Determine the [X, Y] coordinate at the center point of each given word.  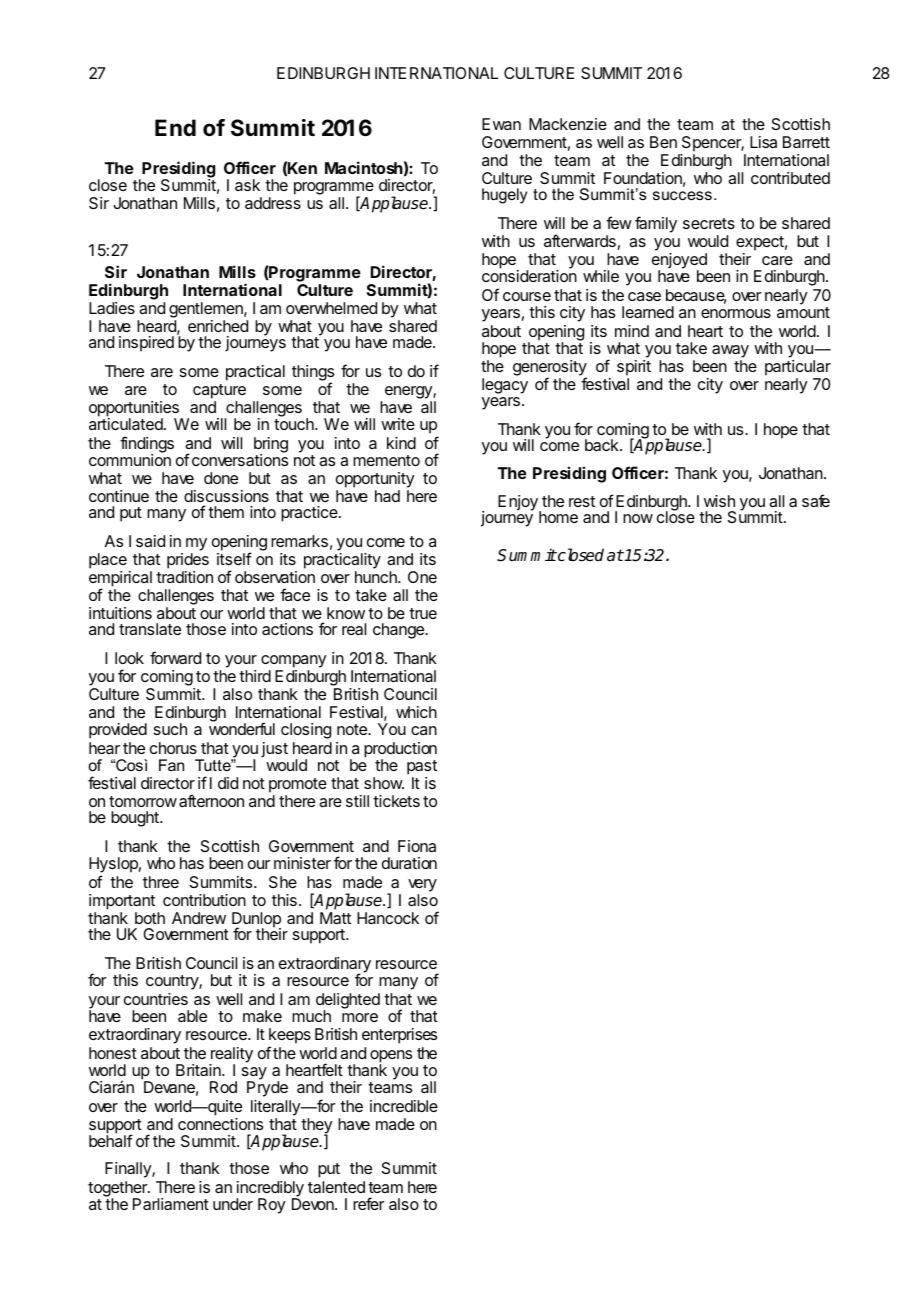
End [175, 127]
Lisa [763, 142]
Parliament [171, 1204]
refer [369, 1203]
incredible [404, 1106]
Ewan [501, 124]
